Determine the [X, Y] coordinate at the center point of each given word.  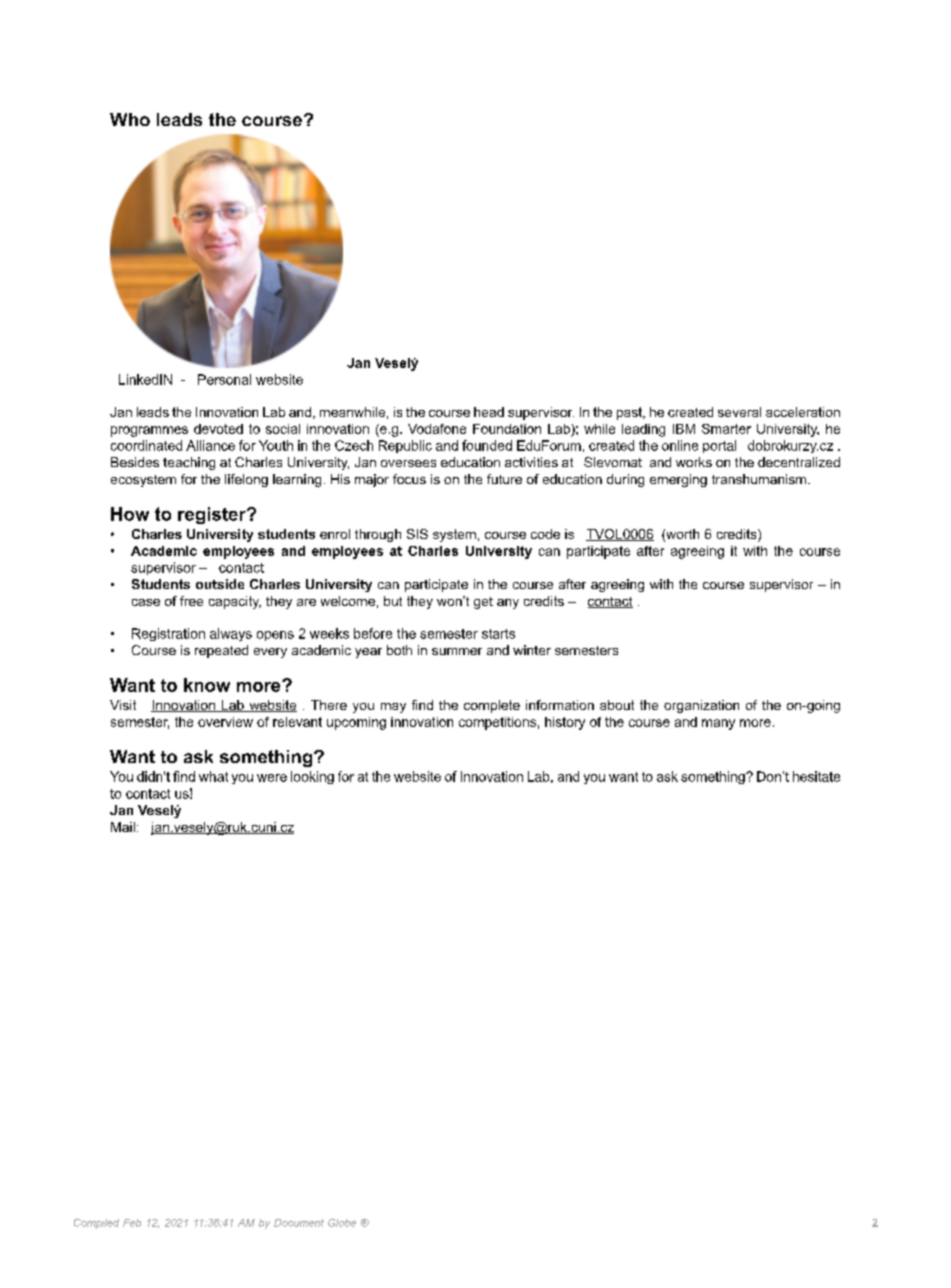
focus [409, 479]
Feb [132, 1223]
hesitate [816, 776]
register [213, 515]
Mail [123, 827]
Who [130, 119]
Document [299, 1223]
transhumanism [760, 479]
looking [312, 777]
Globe [342, 1223]
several [739, 412]
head [489, 412]
